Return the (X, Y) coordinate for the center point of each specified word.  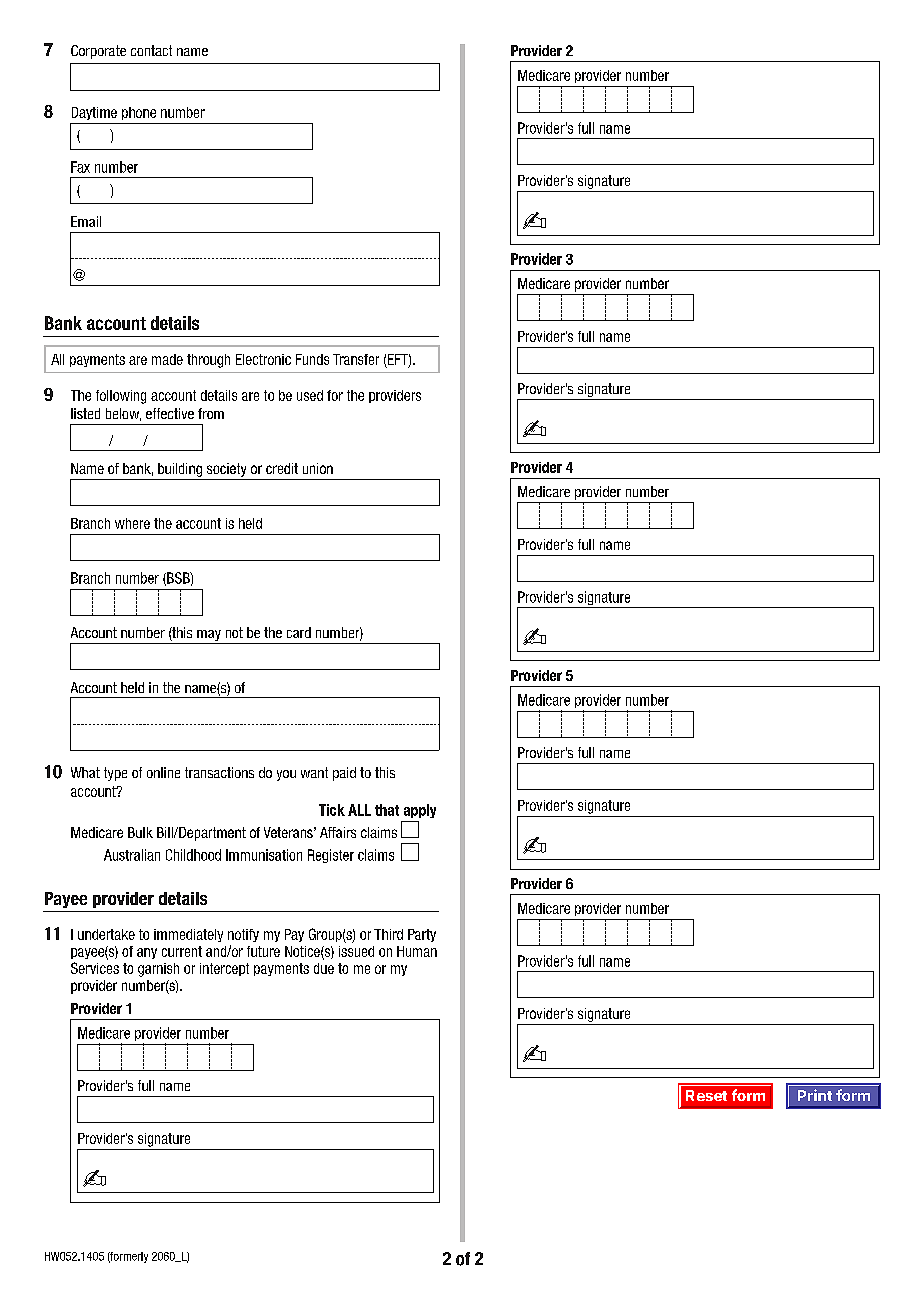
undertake (106, 934)
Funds (312, 359)
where (132, 523)
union (318, 468)
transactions (219, 772)
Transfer (356, 359)
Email (86, 221)
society (226, 470)
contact (151, 50)
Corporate (98, 52)
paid (344, 774)
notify (243, 935)
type (115, 774)
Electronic (263, 359)
